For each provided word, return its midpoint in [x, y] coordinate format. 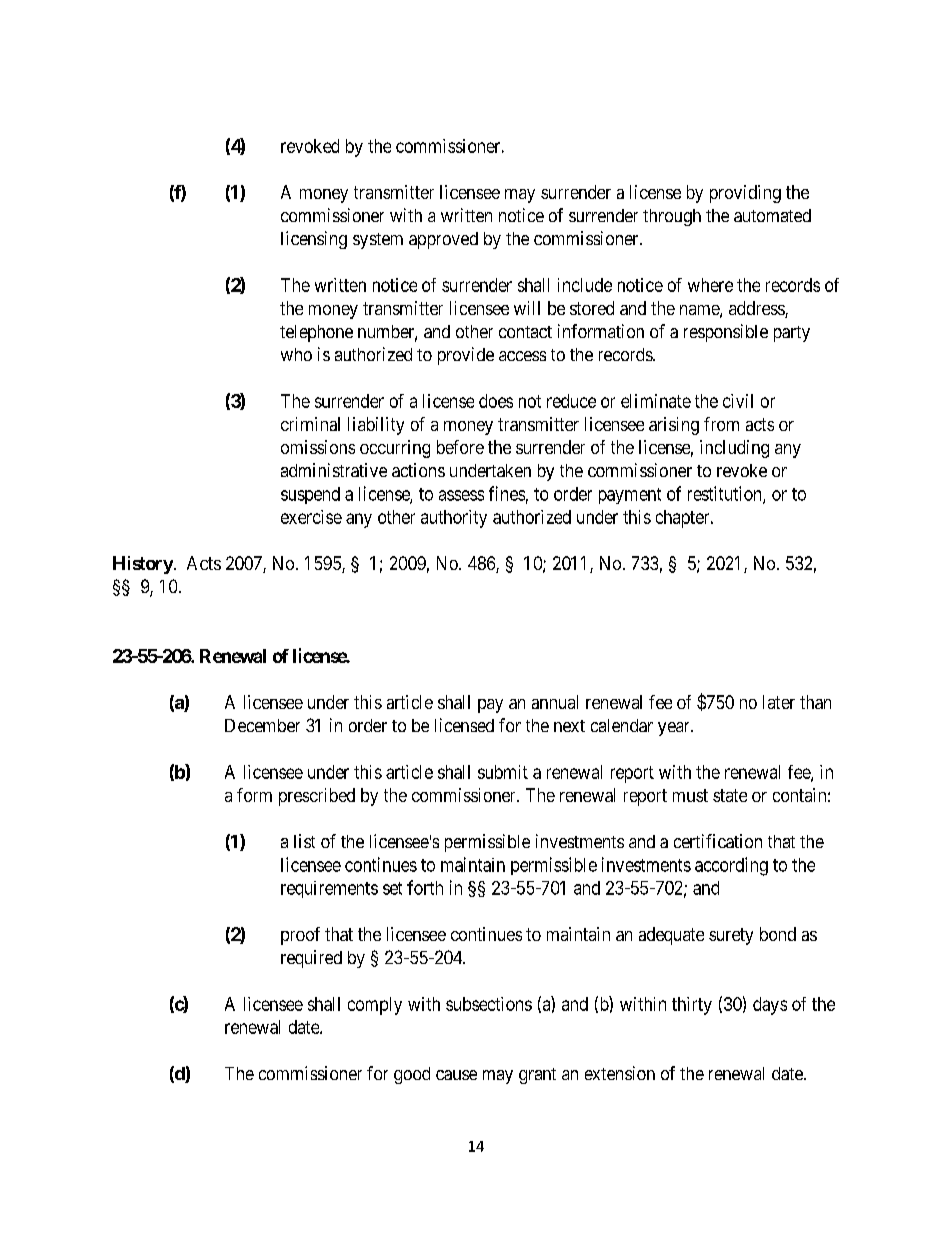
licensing [314, 240]
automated [772, 215]
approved [443, 240]
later [779, 702]
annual [555, 702]
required [311, 959]
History [143, 565]
